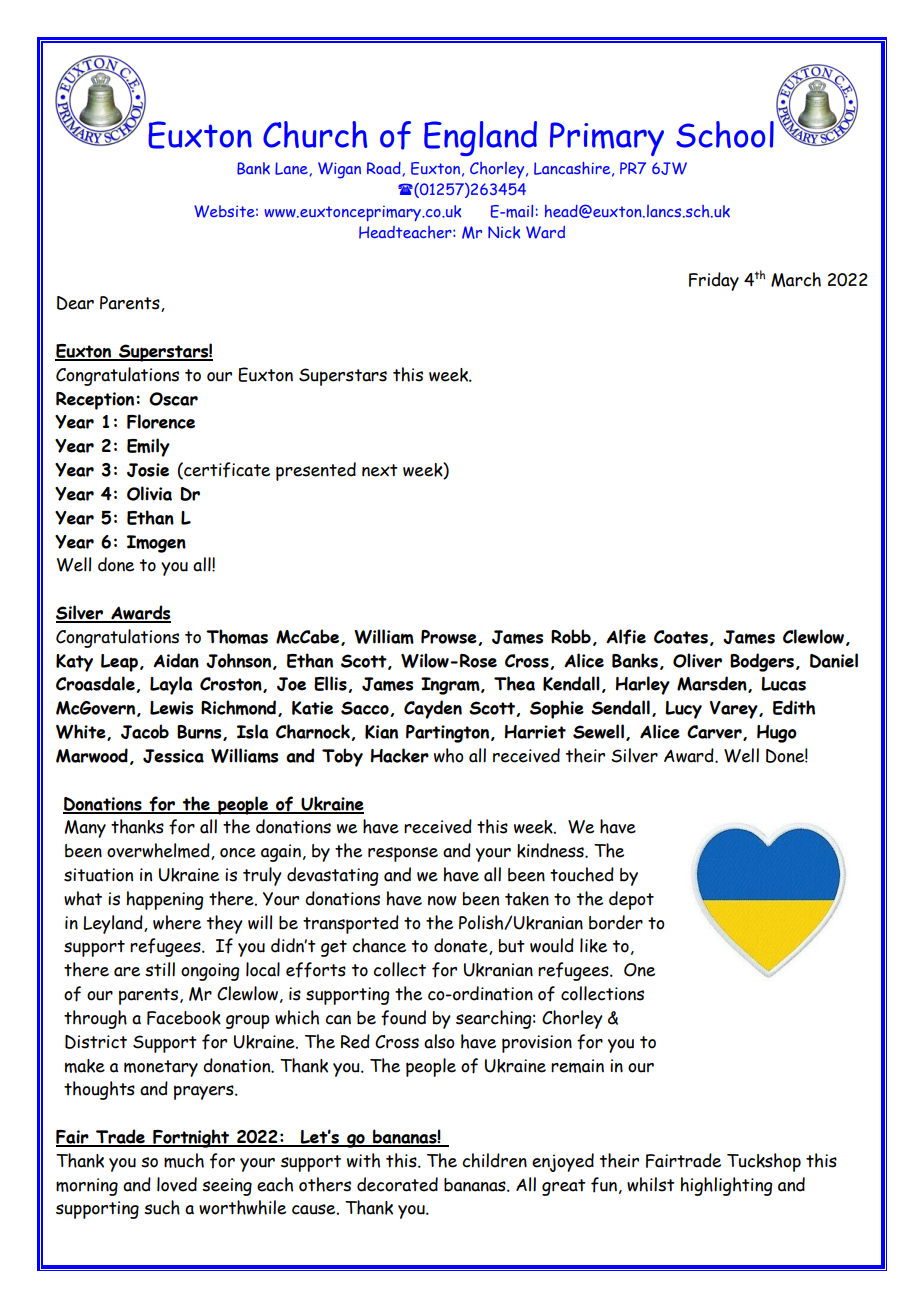  What do you see at coordinates (177, 1184) in the document?
I see `loved` at bounding box center [177, 1184].
